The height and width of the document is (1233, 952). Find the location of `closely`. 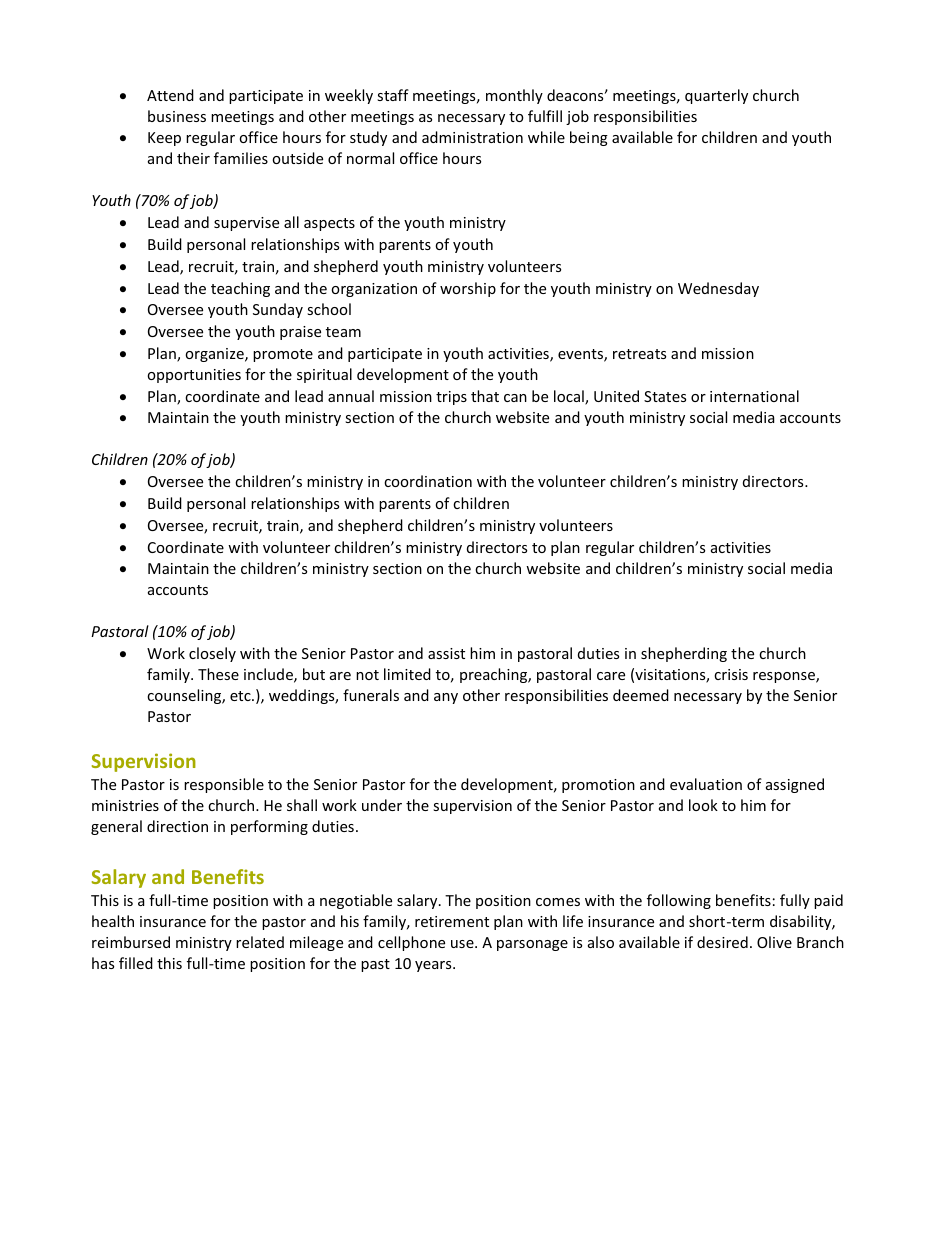

closely is located at coordinates (212, 654).
